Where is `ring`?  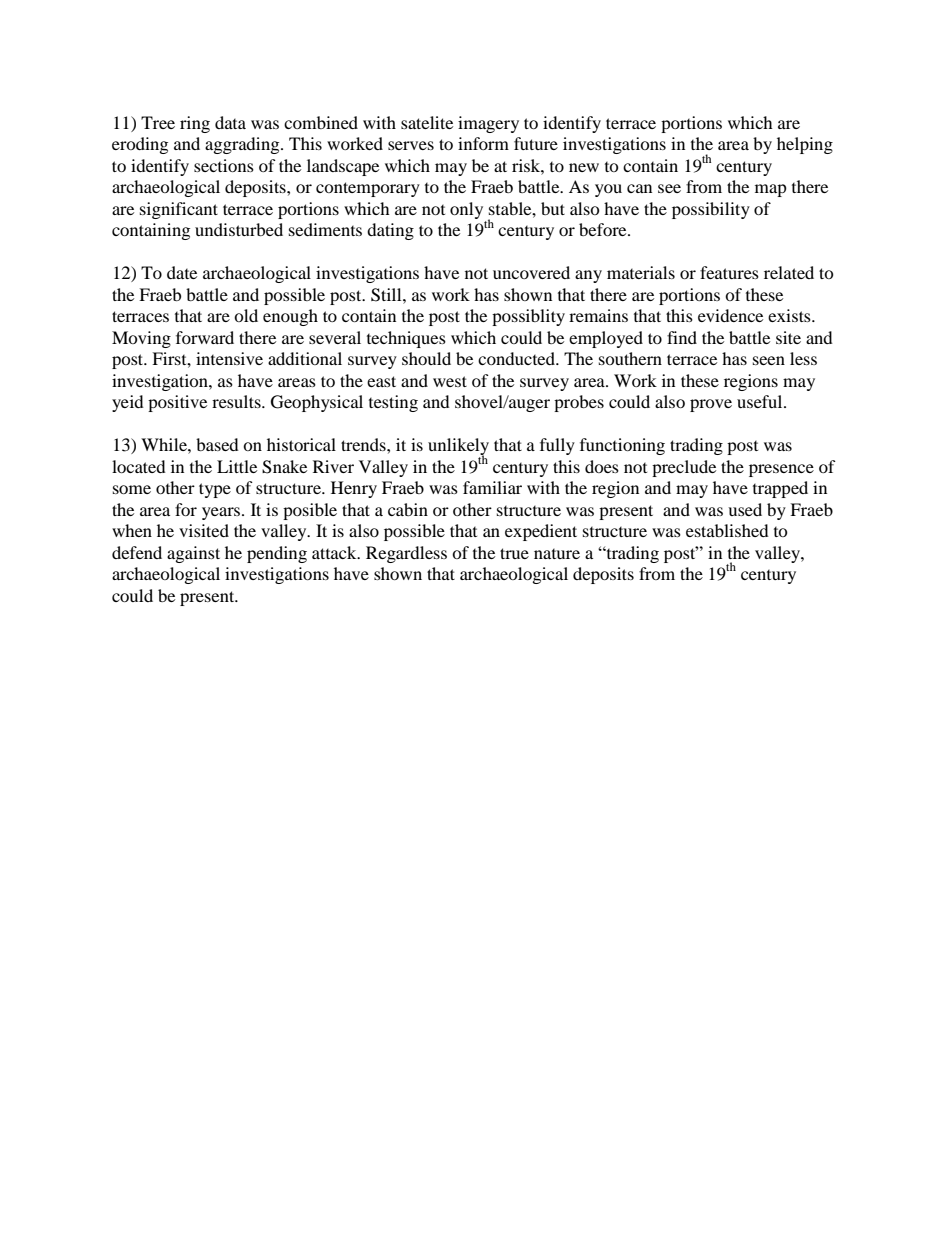
ring is located at coordinates (195, 124).
